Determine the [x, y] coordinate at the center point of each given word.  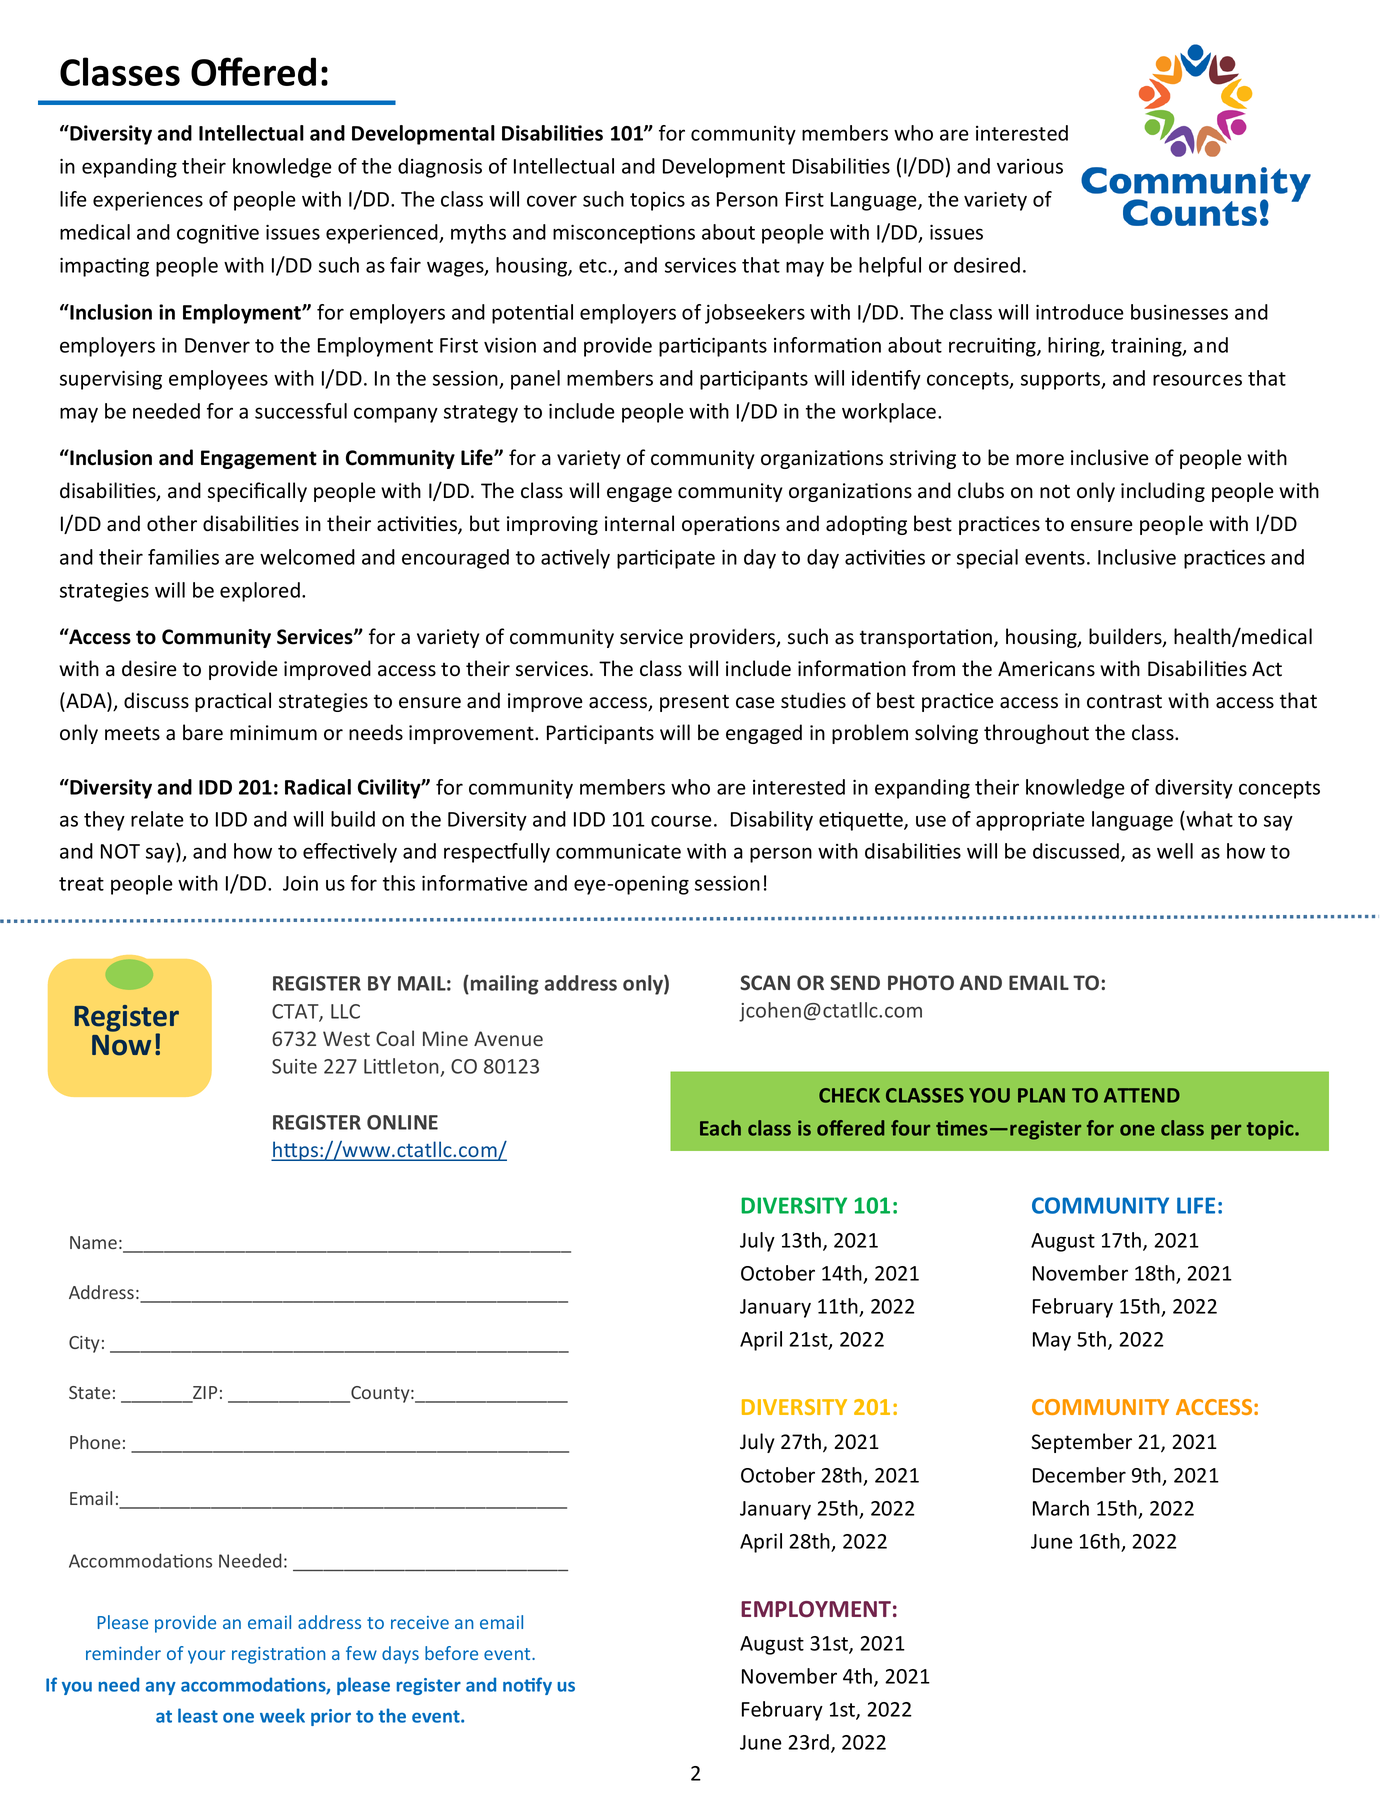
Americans [1046, 669]
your [207, 1657]
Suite [294, 1066]
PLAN [1041, 1095]
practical [233, 702]
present [694, 703]
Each [720, 1128]
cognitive [218, 234]
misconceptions [624, 234]
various [1030, 166]
